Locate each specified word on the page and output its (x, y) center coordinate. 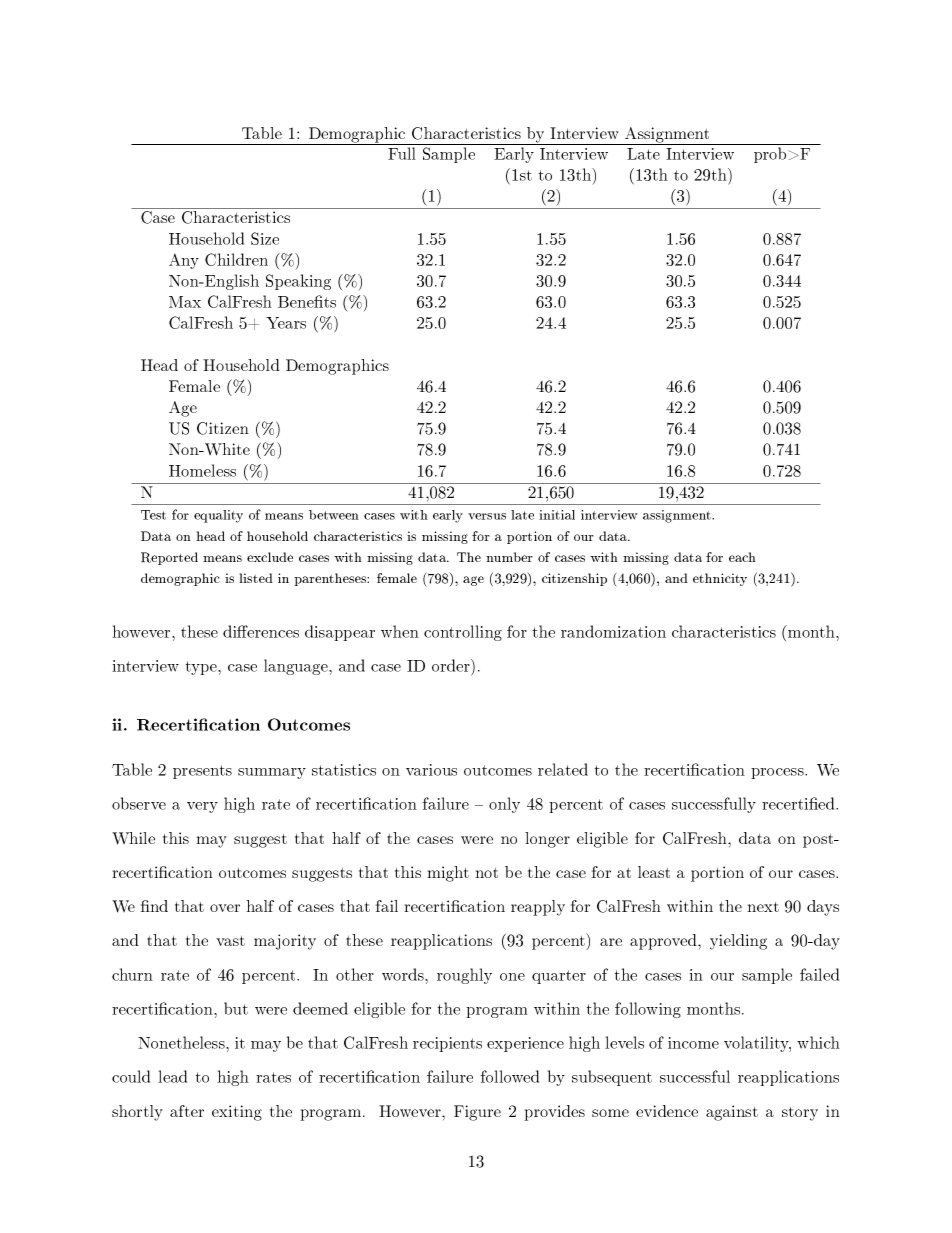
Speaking (298, 282)
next (763, 907)
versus (487, 516)
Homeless (202, 470)
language (297, 667)
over (225, 908)
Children (236, 259)
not (486, 873)
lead (172, 1076)
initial (557, 515)
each (742, 557)
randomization (613, 631)
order (452, 665)
